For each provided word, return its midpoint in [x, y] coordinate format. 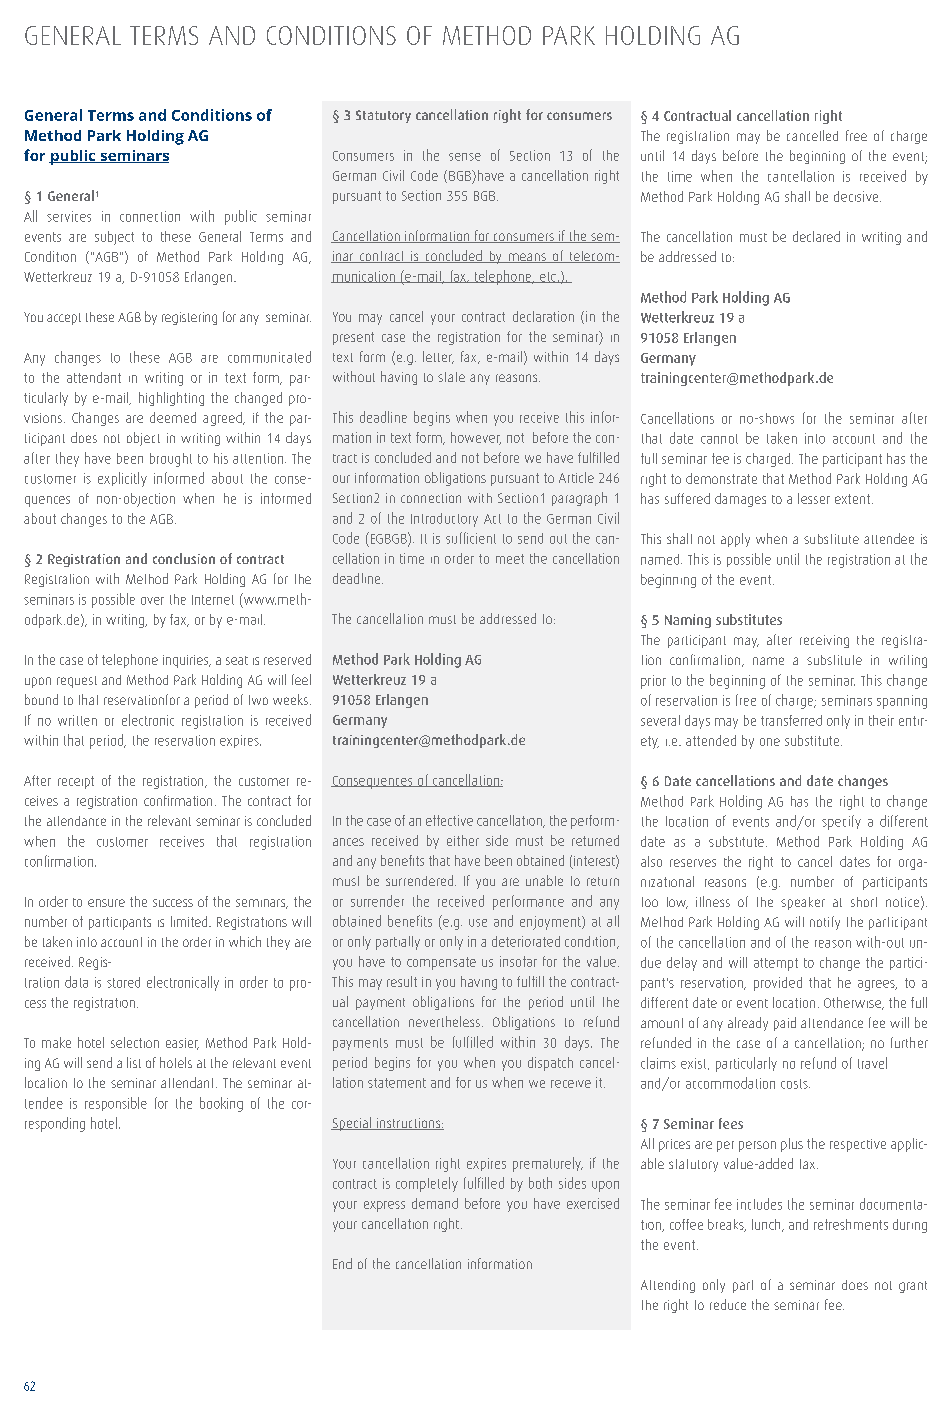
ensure [106, 903]
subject [114, 238]
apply [735, 540]
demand [435, 1203]
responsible [116, 1104]
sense [465, 157]
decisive [857, 196]
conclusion [184, 558]
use [478, 923]
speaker [803, 903]
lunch [767, 1225]
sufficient [471, 538]
